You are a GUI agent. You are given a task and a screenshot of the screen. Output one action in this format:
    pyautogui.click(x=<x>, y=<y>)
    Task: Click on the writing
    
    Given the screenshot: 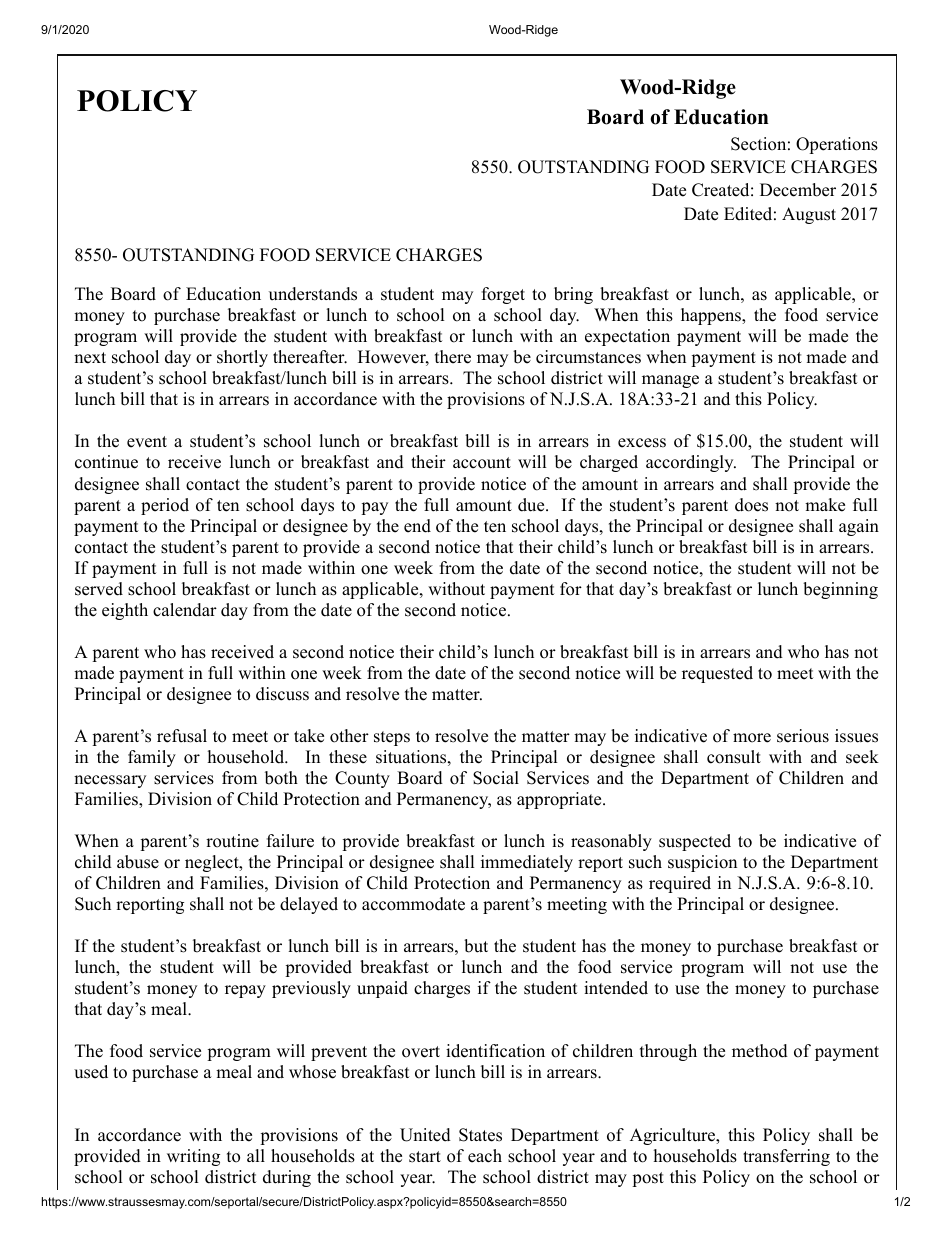 What is the action you would take?
    pyautogui.click(x=193, y=1157)
